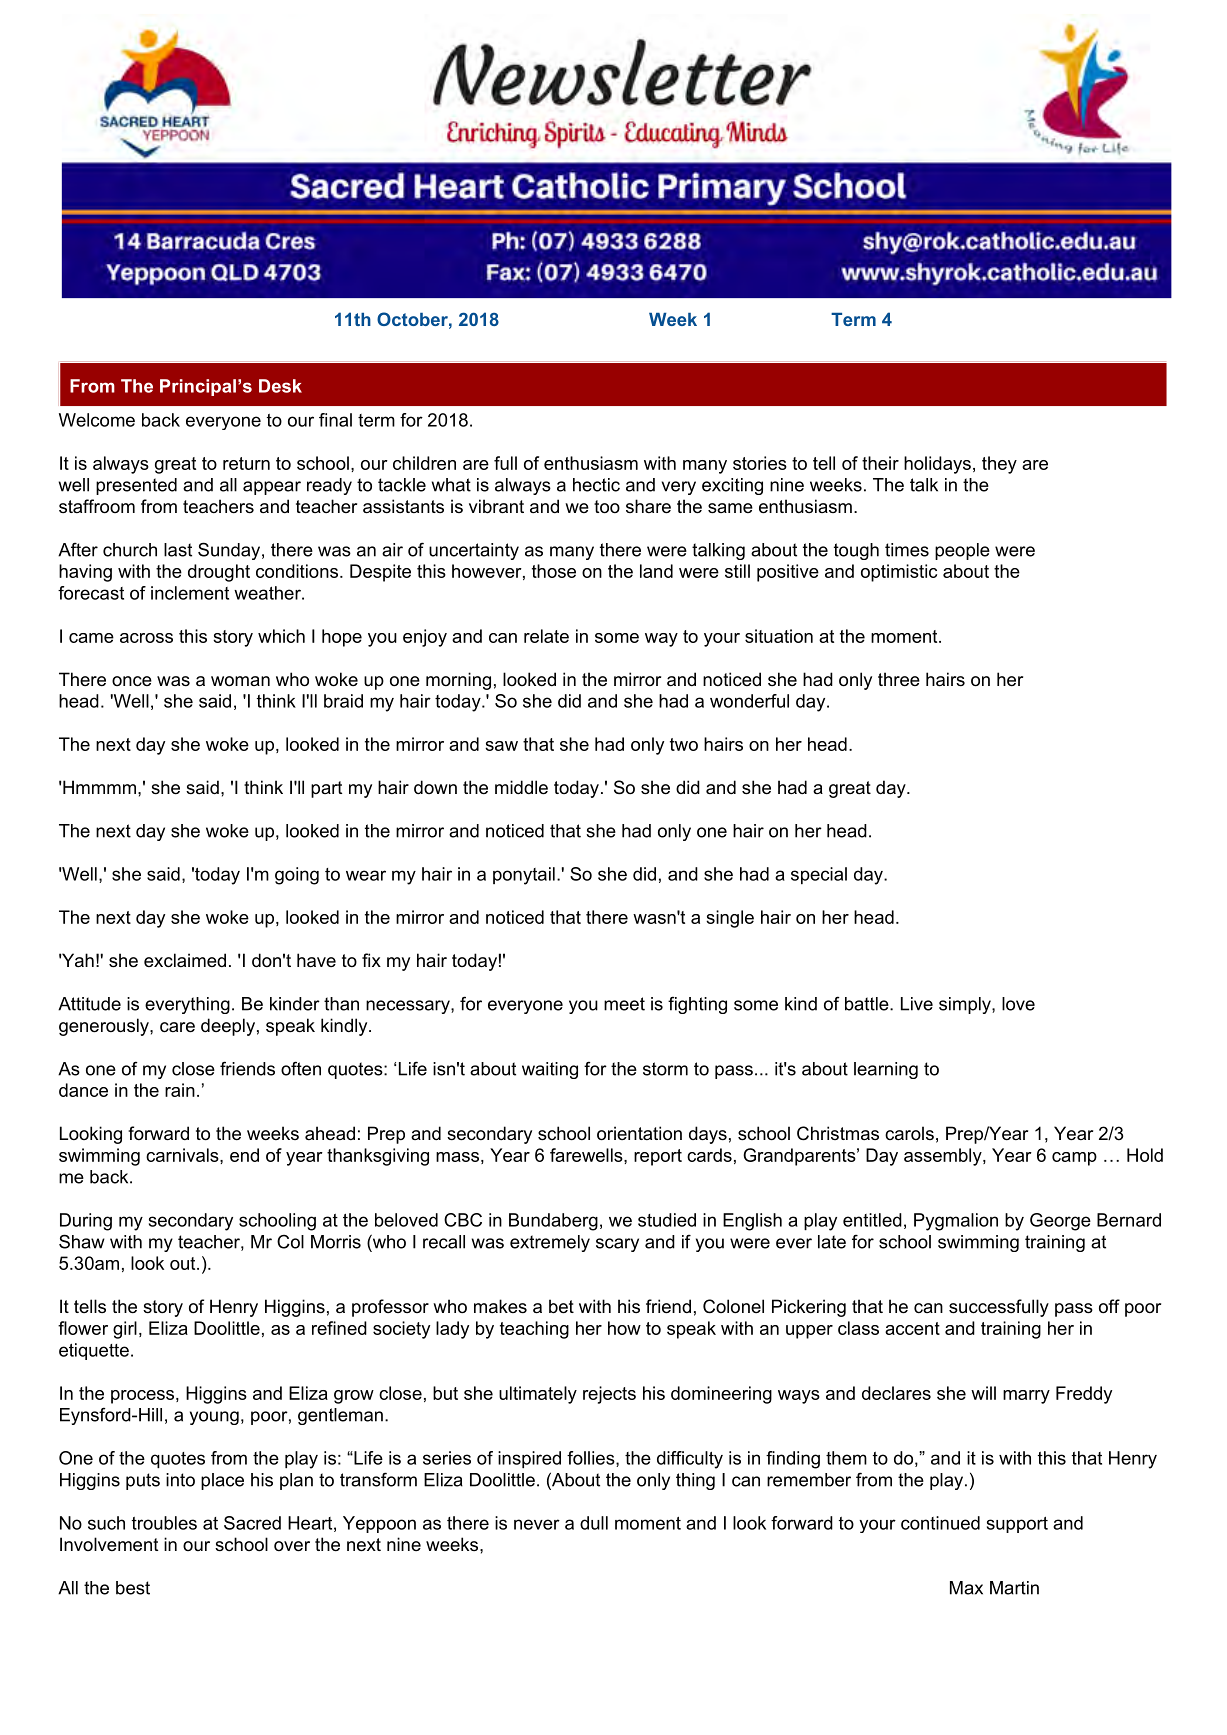 The height and width of the screenshot is (1735, 1227). Describe the element at coordinates (164, 1523) in the screenshot. I see `troubles` at that location.
